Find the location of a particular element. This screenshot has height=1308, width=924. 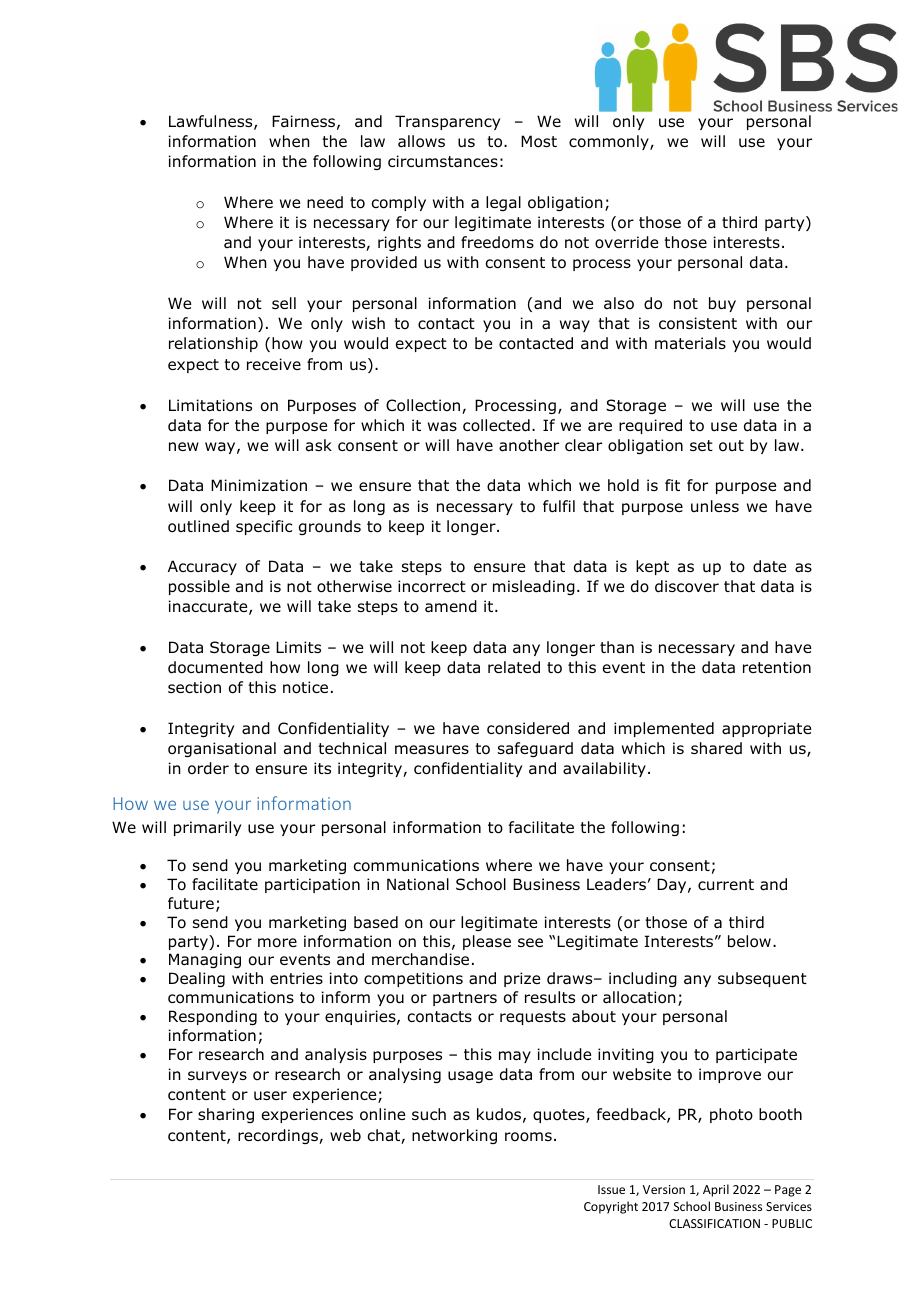

need is located at coordinates (325, 202).
